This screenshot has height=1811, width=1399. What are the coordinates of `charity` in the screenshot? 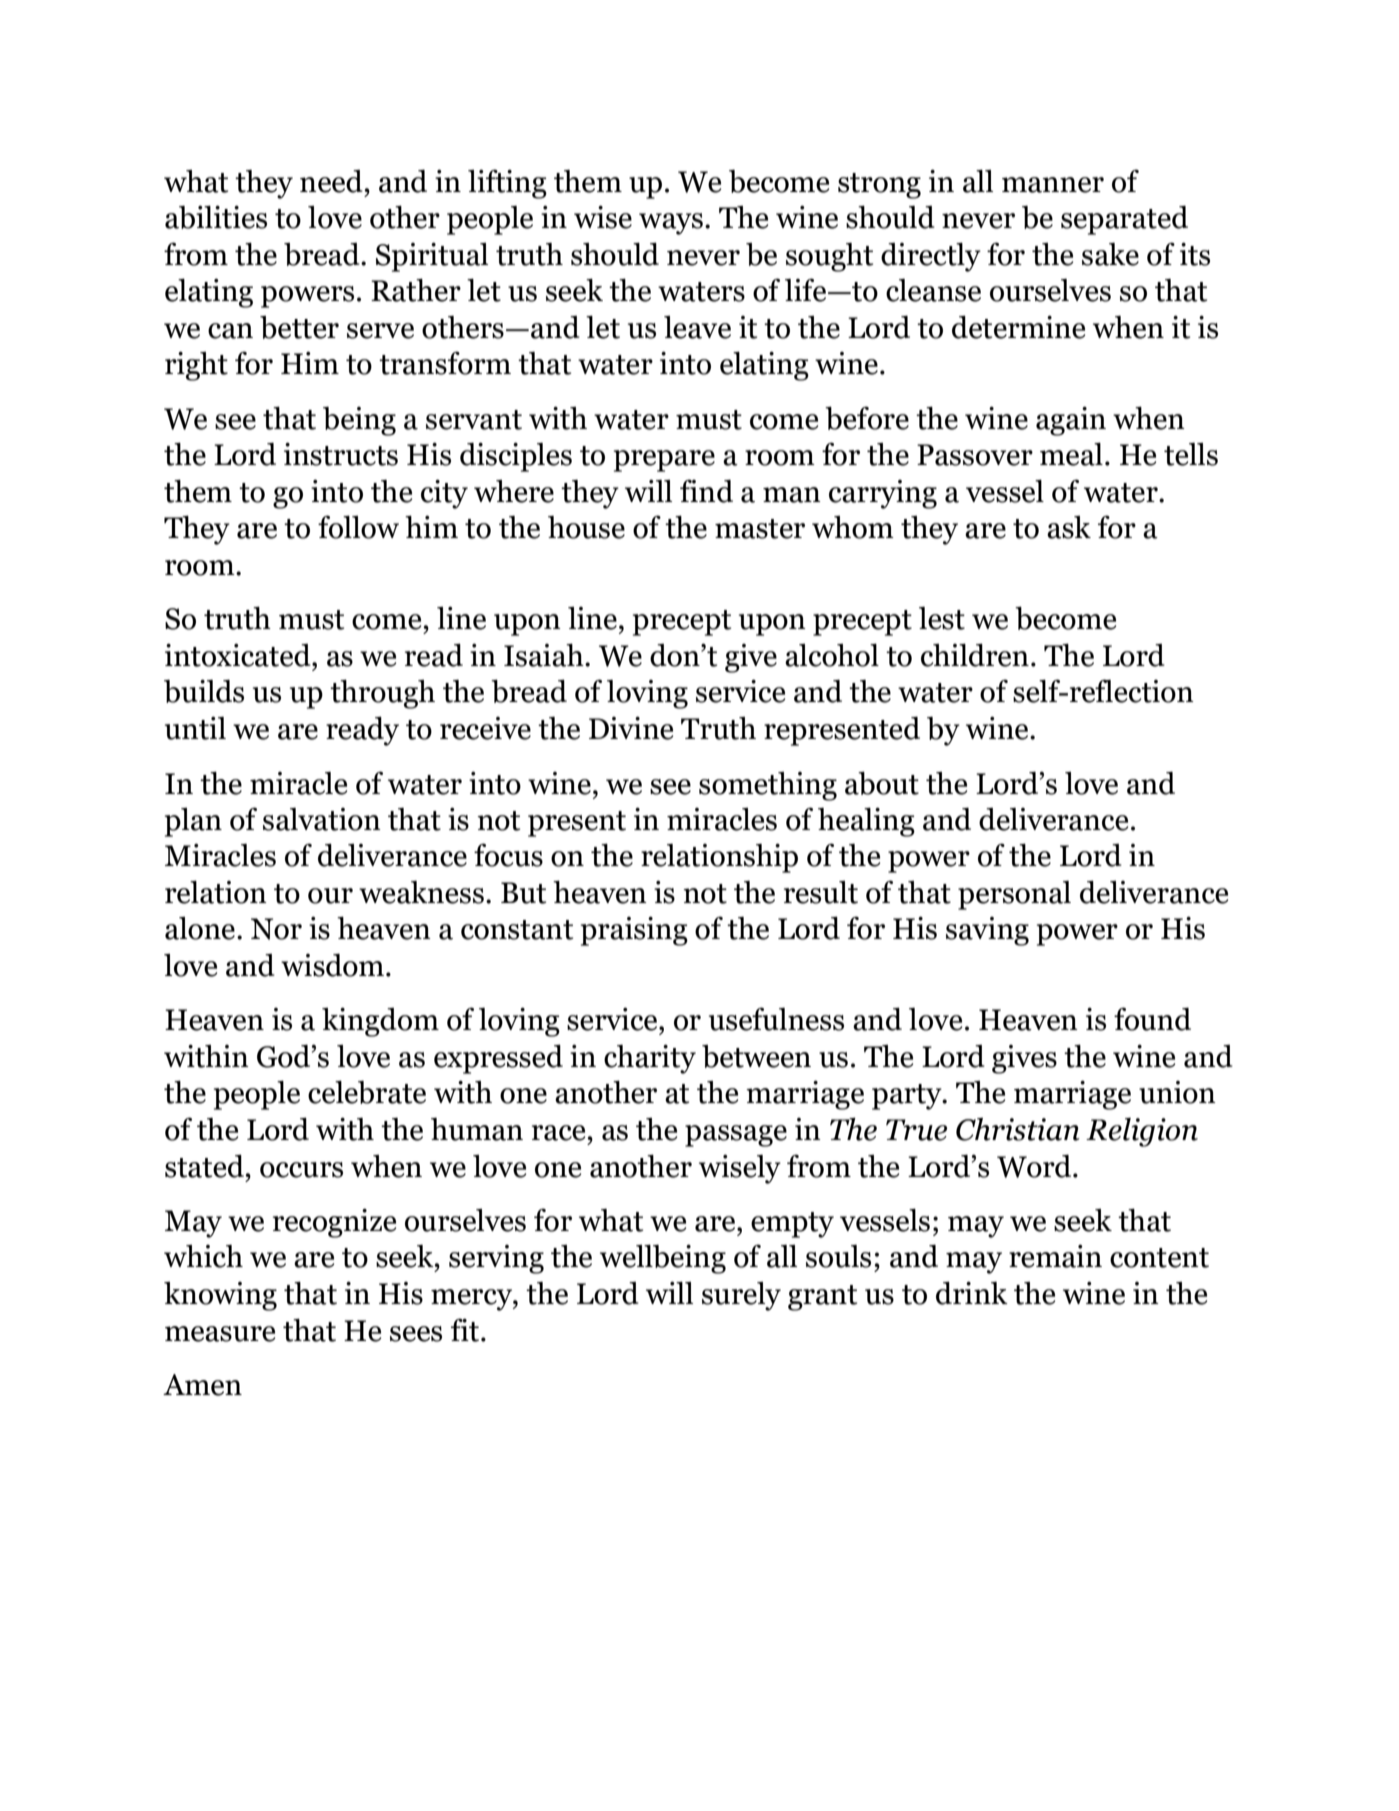 It's located at (650, 1059).
